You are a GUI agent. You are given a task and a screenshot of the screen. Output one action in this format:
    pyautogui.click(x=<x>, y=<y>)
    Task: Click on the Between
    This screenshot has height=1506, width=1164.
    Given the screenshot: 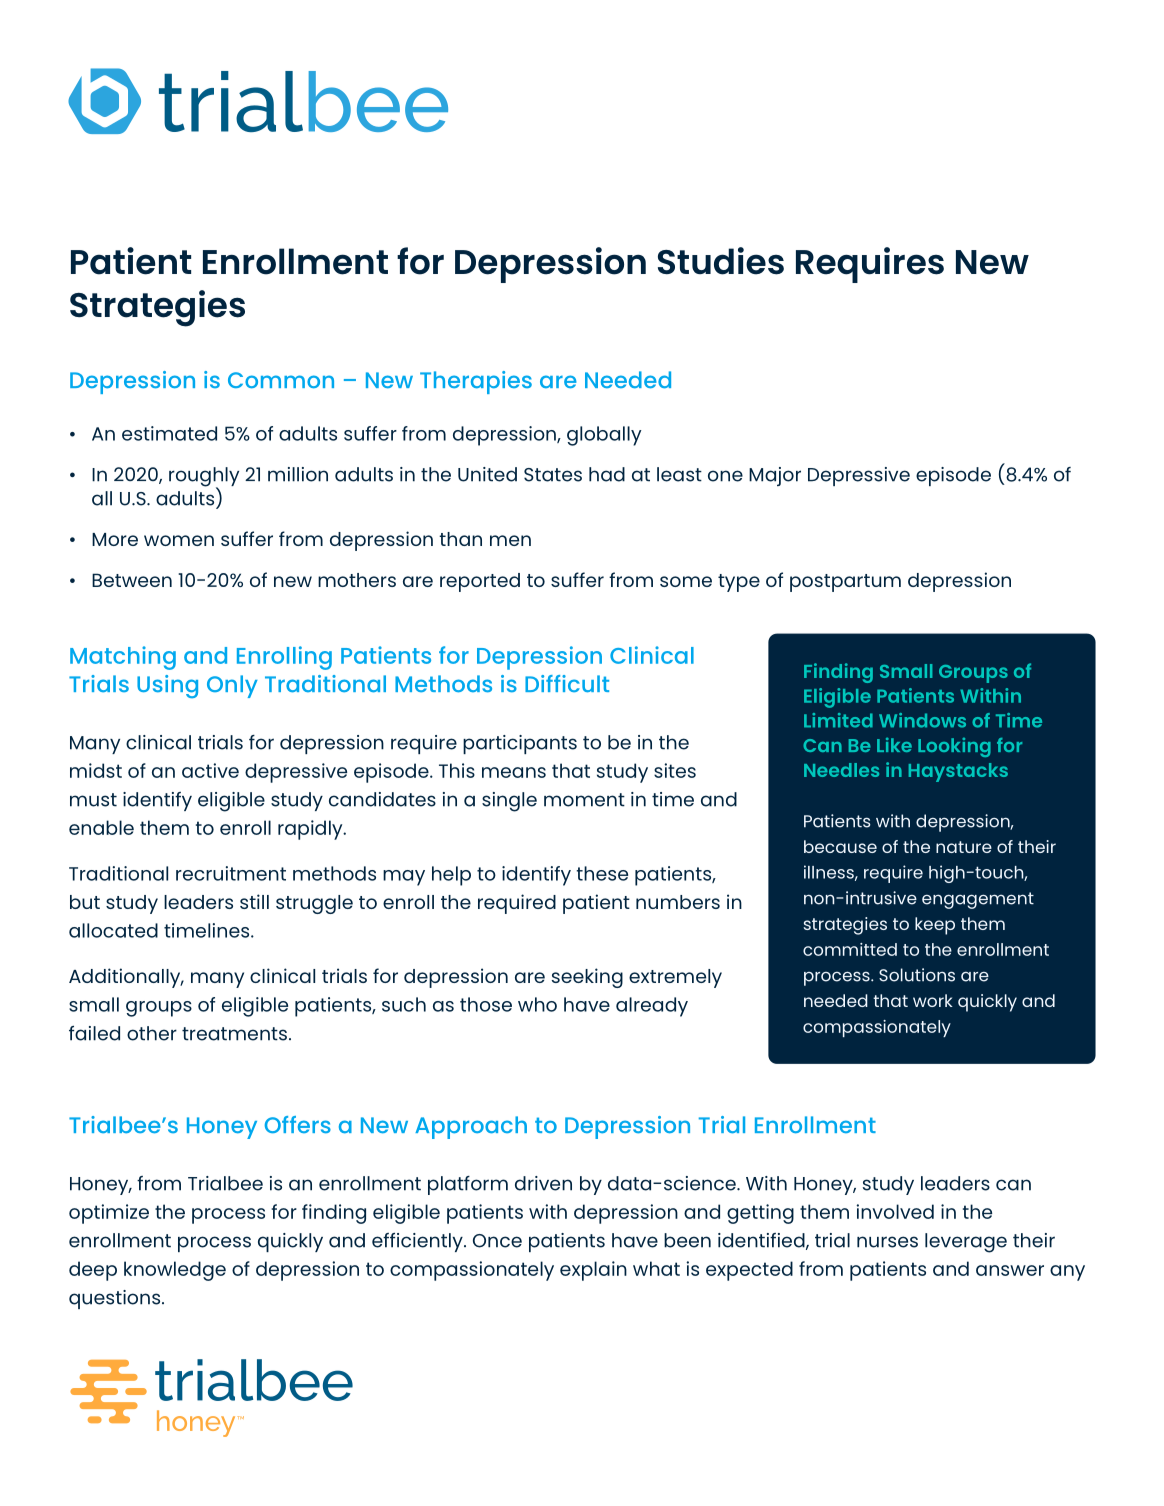 What is the action you would take?
    pyautogui.click(x=132, y=580)
